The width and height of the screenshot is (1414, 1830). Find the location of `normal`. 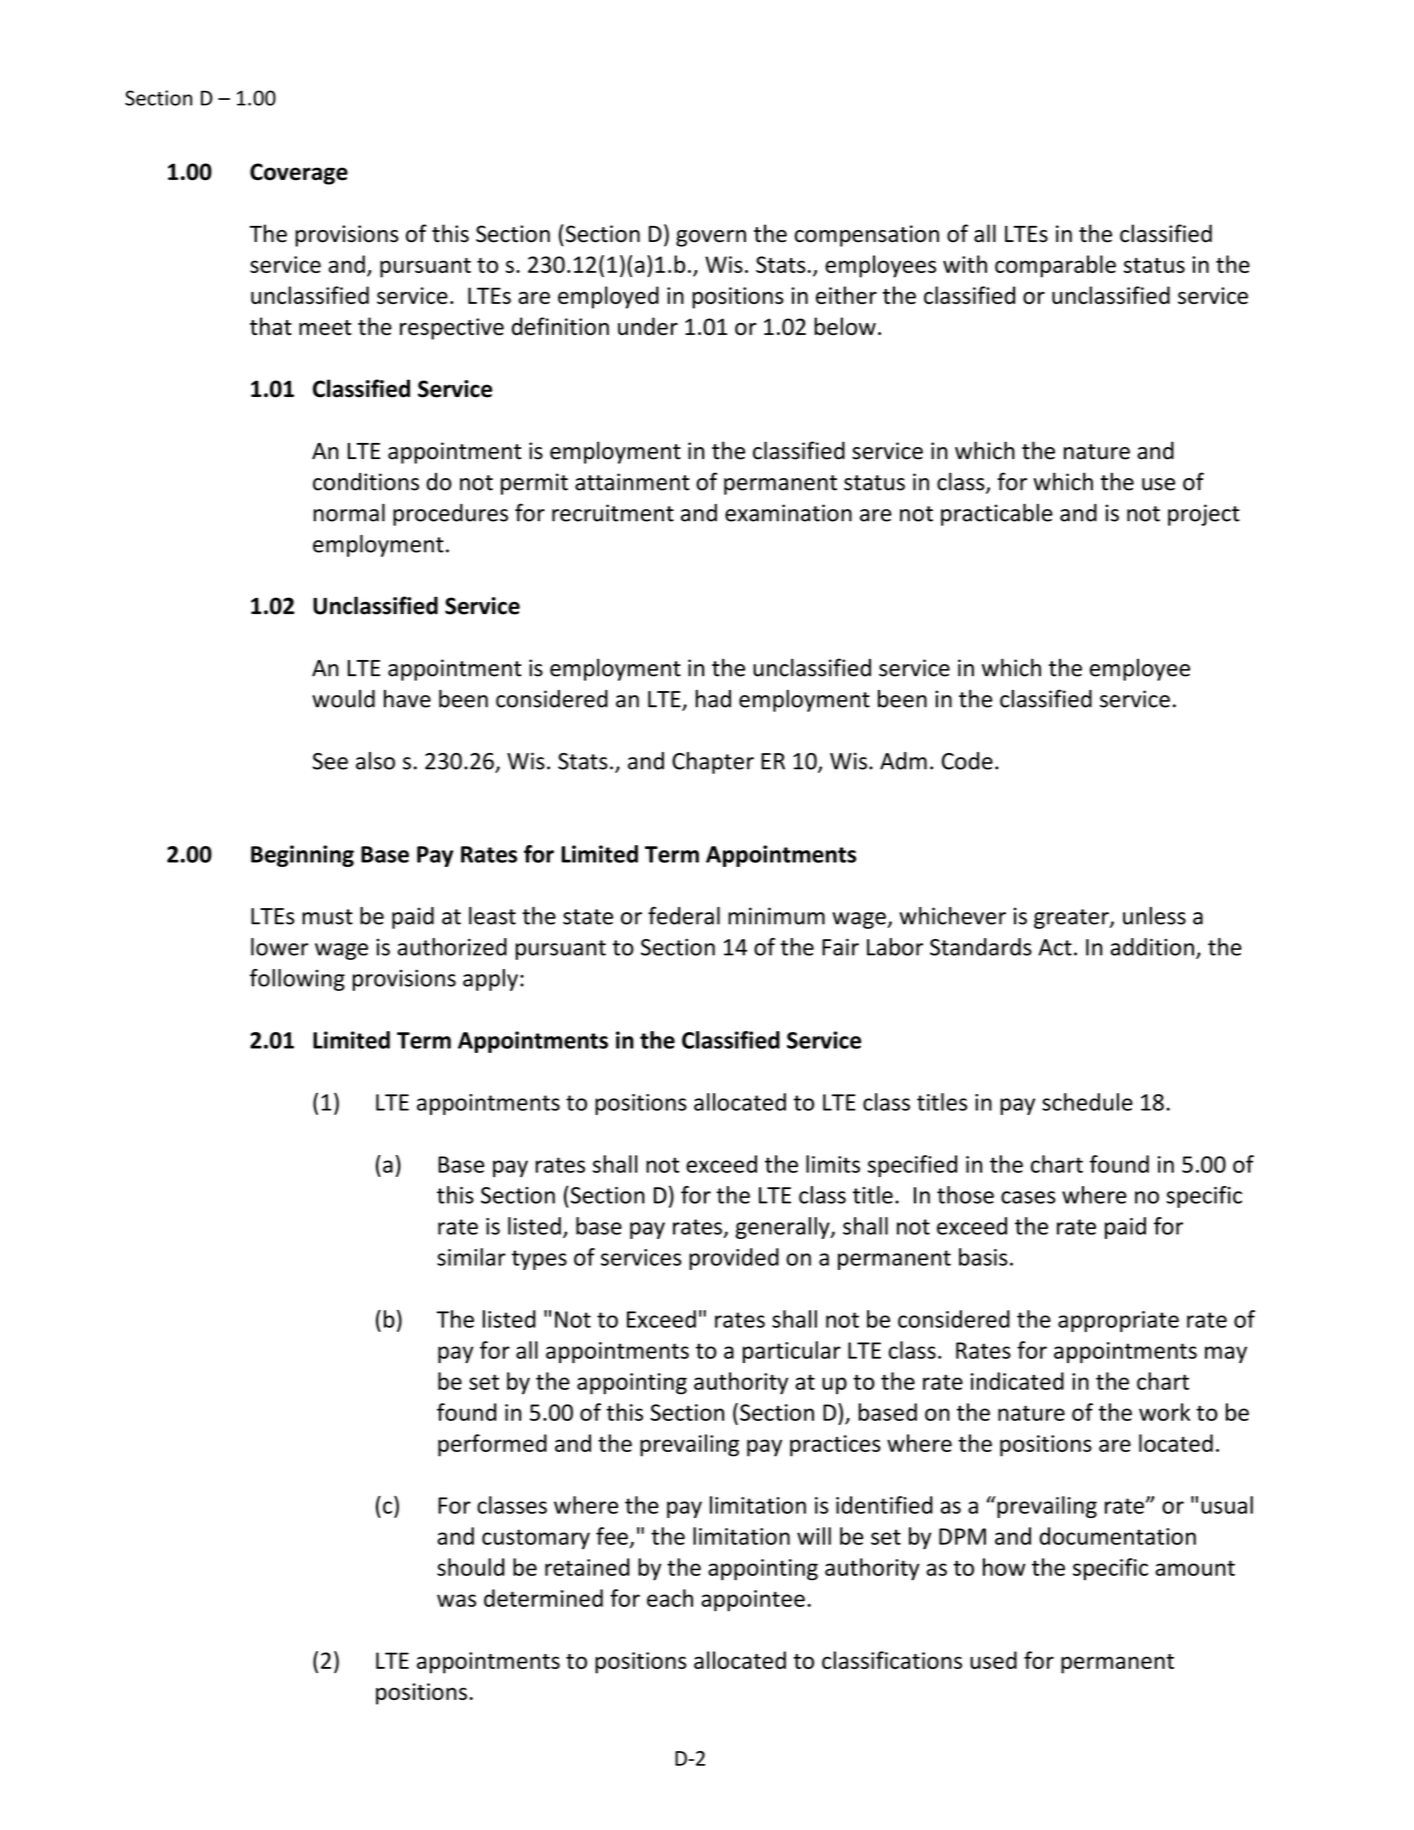

normal is located at coordinates (349, 513).
